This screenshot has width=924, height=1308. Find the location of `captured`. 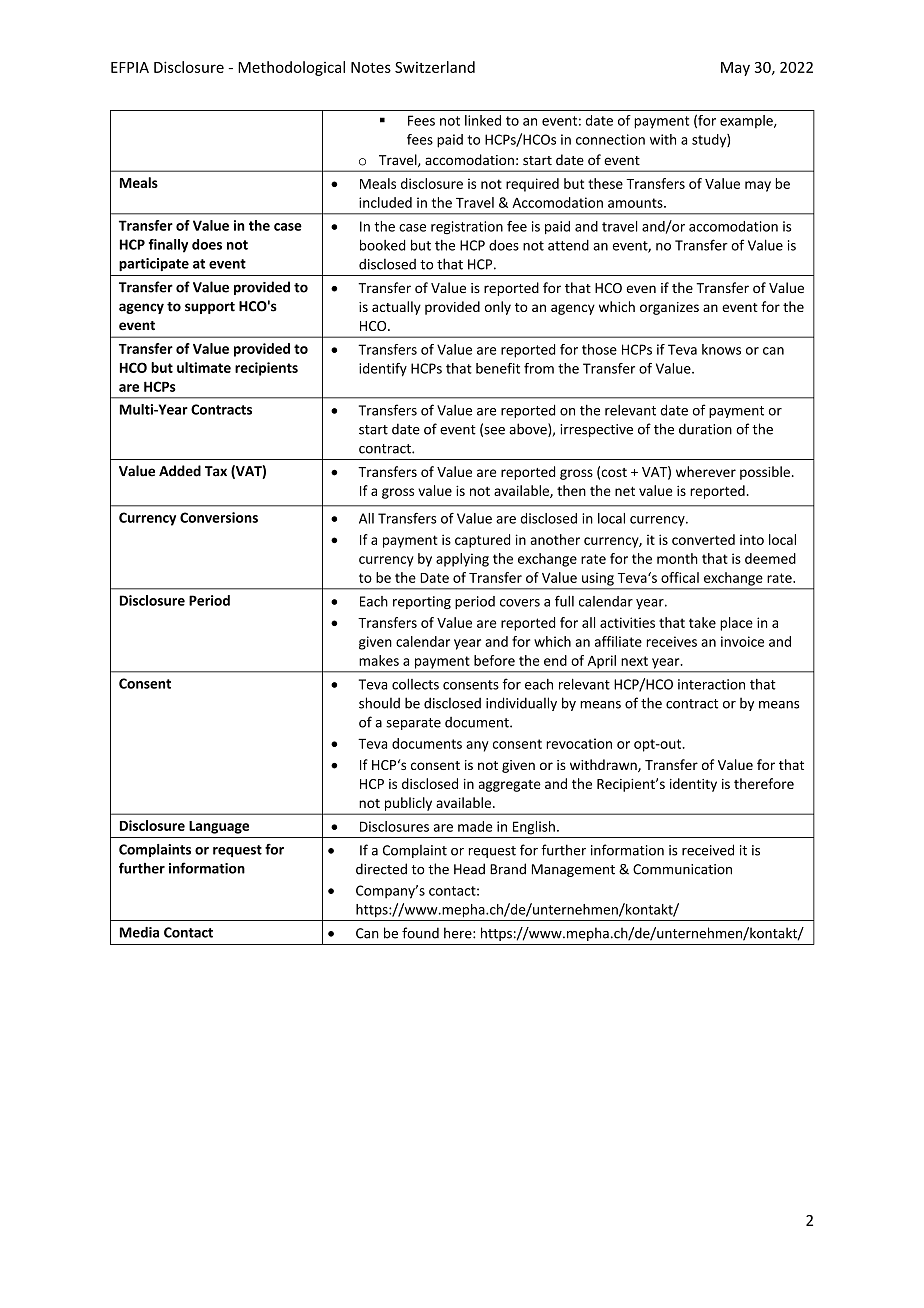

captured is located at coordinates (482, 541).
